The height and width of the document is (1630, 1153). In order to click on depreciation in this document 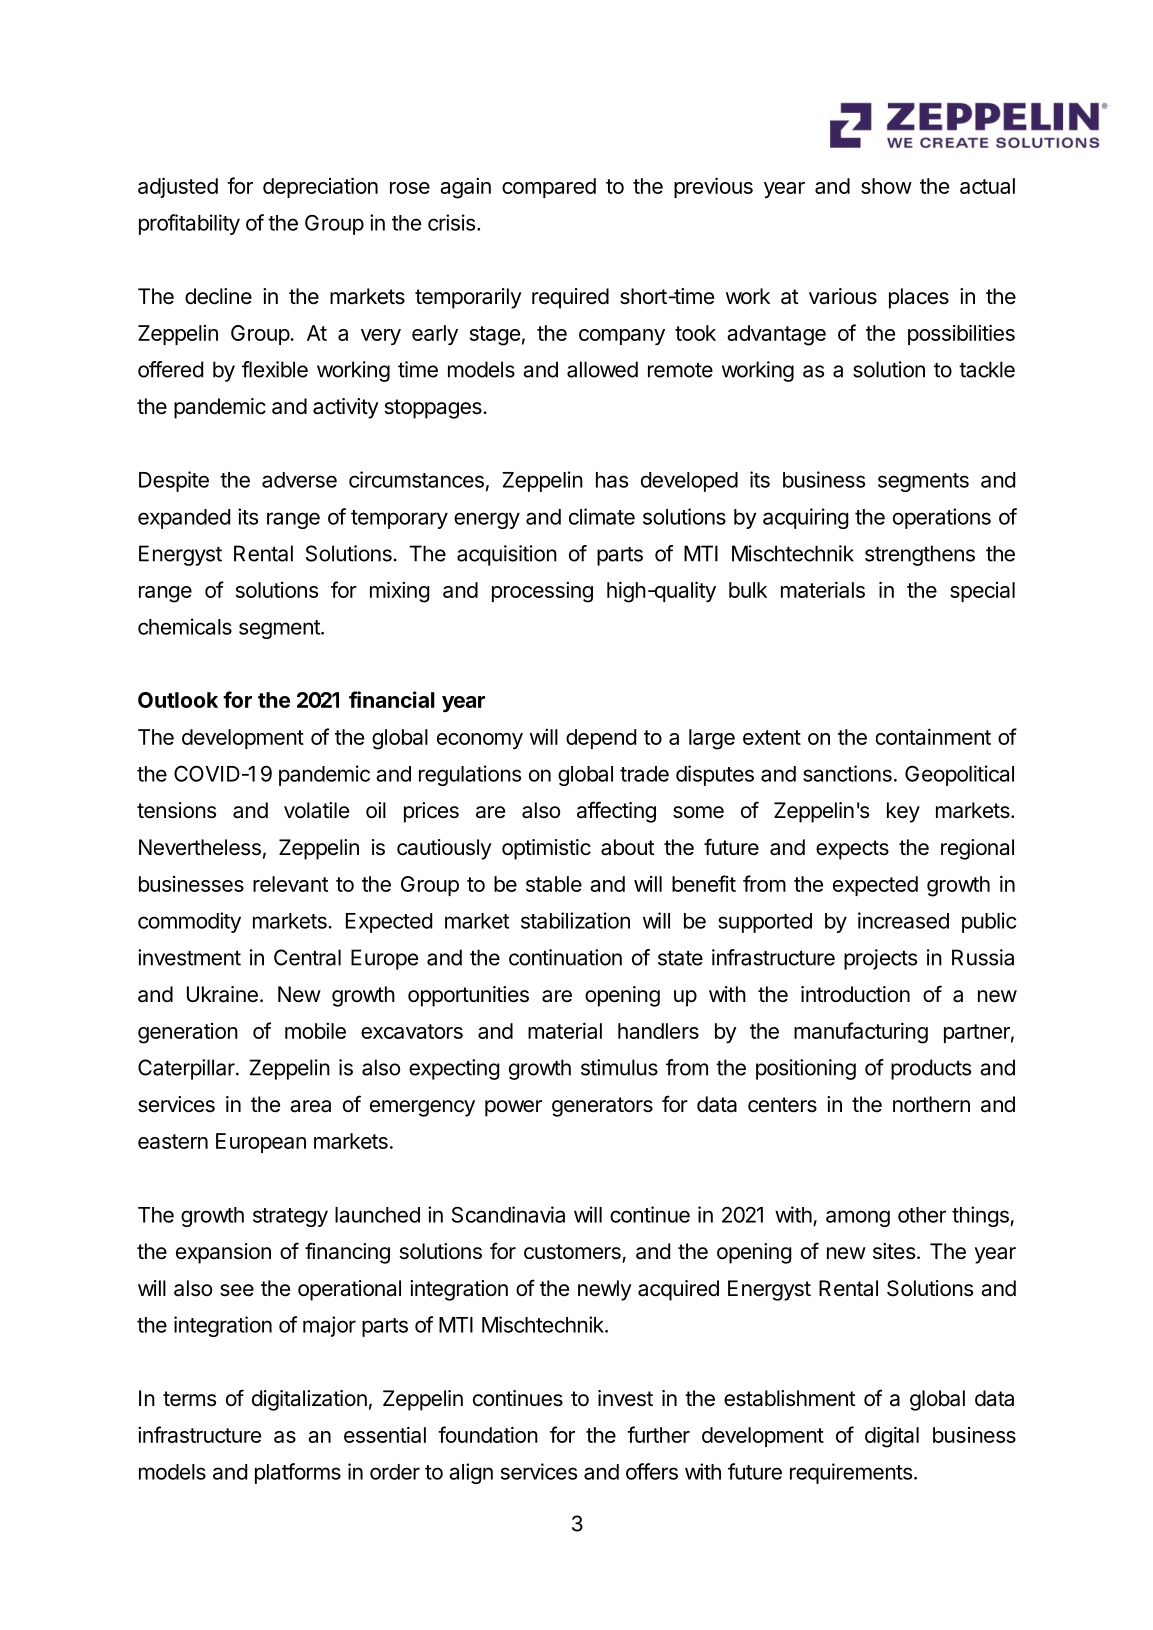, I will do `click(320, 187)`.
